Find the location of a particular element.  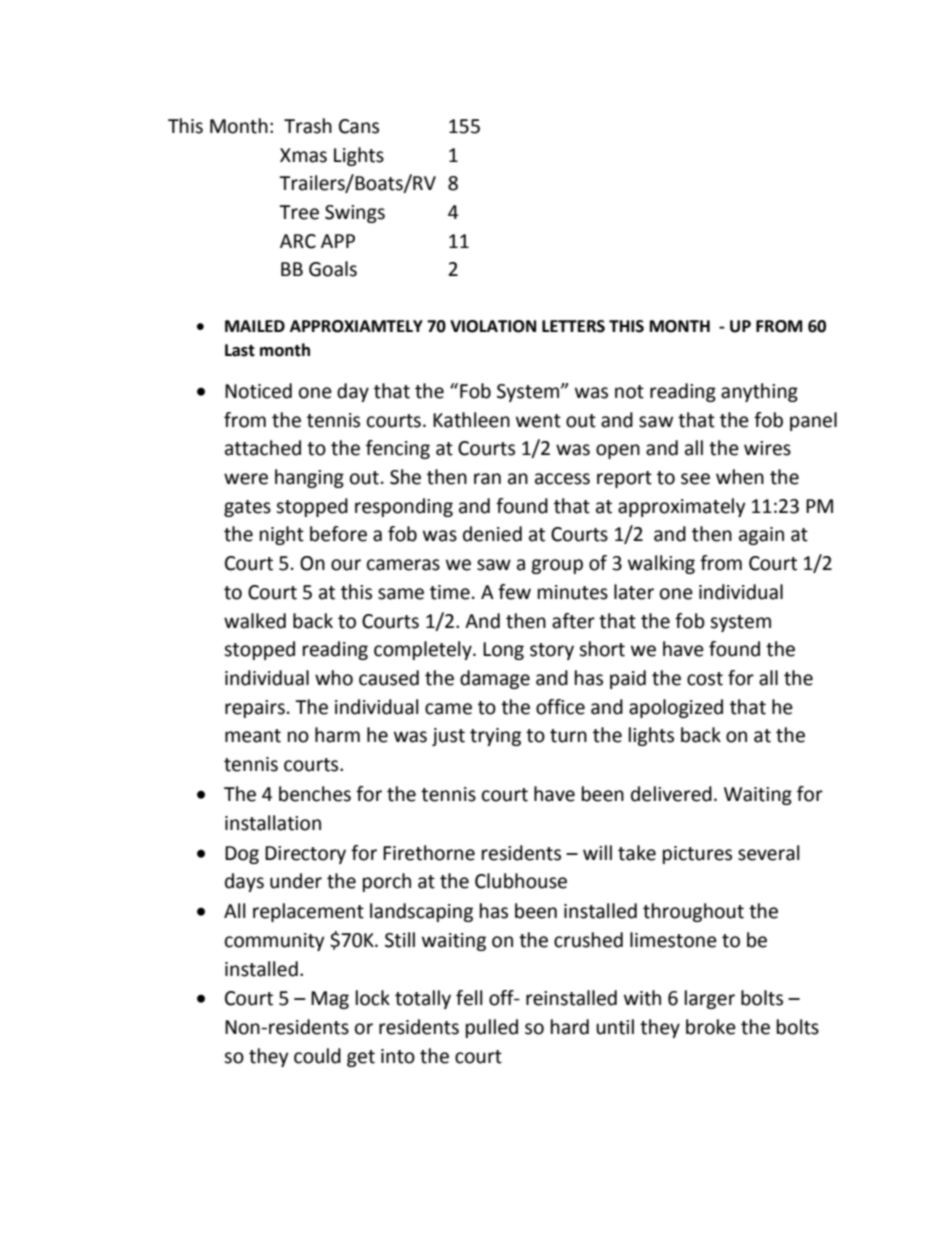

walked is located at coordinates (255, 621).
